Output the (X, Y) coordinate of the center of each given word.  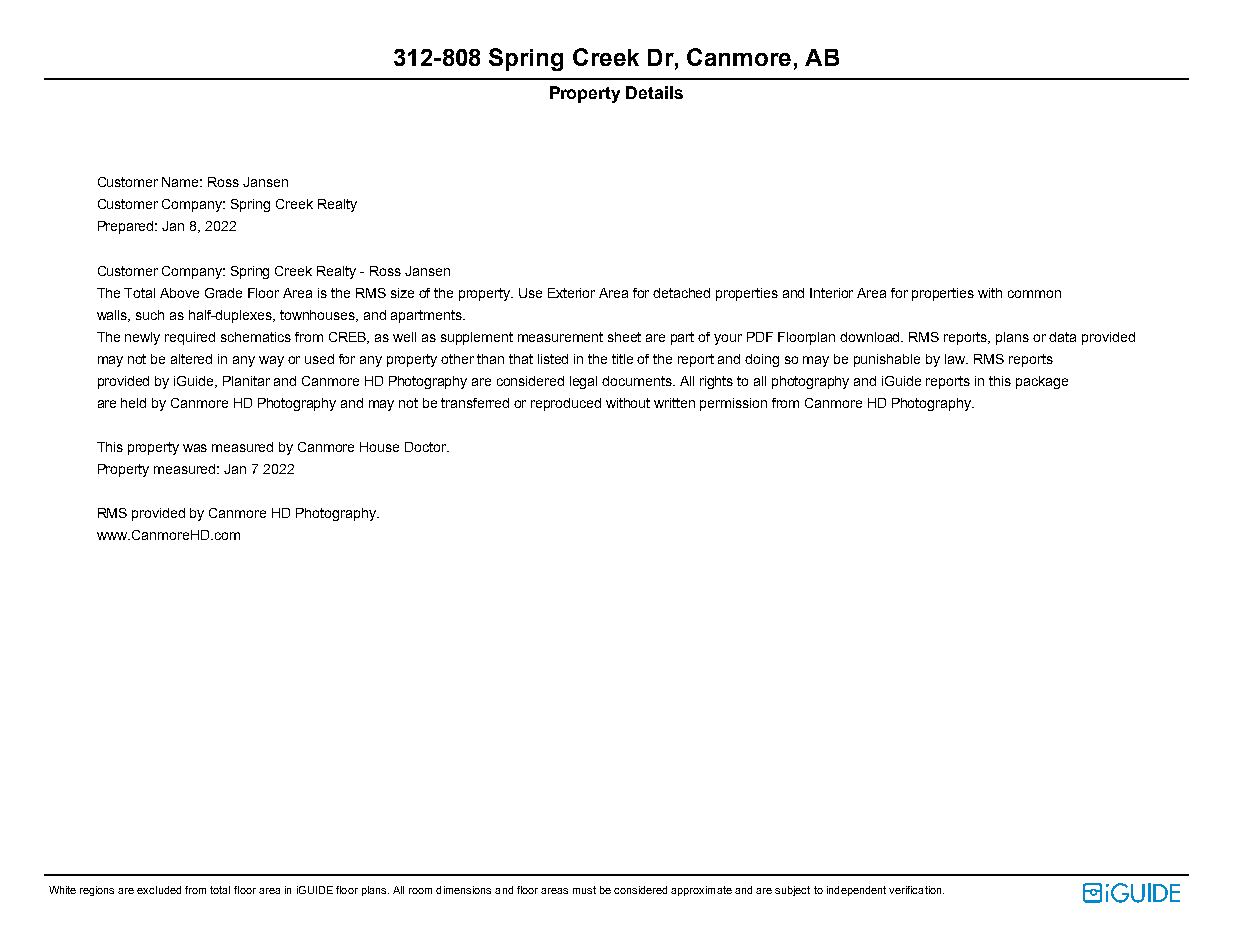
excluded (159, 890)
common (1034, 294)
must (584, 890)
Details (654, 92)
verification (916, 890)
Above (179, 293)
